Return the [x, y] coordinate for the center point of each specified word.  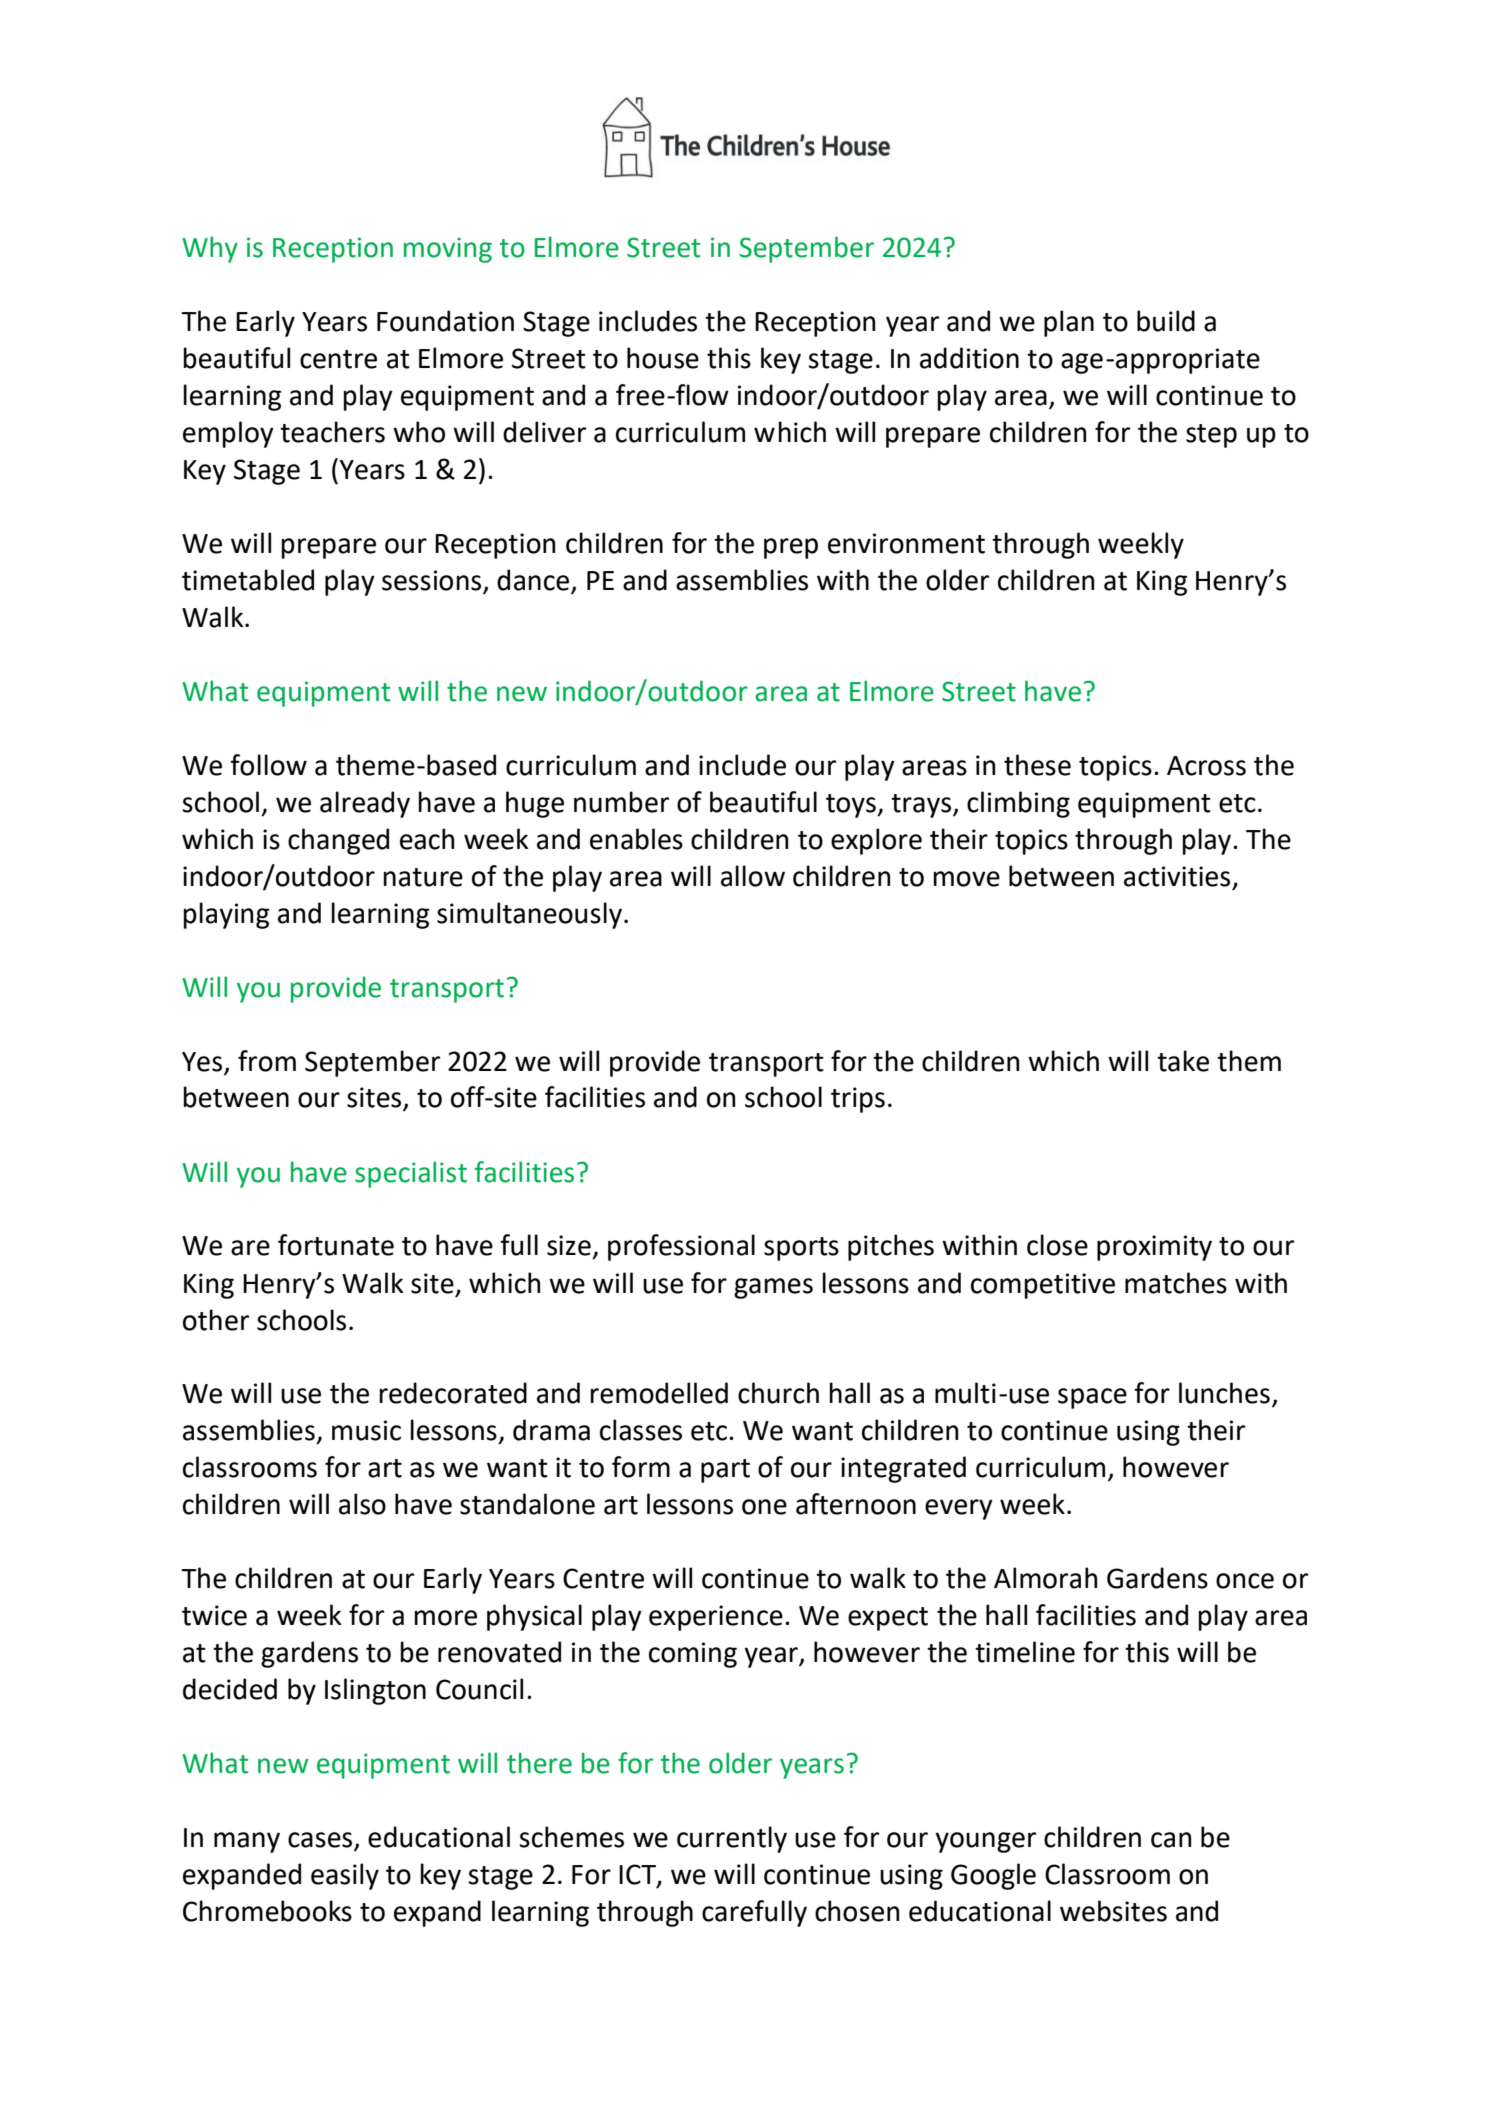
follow [268, 765]
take [1183, 1061]
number [621, 802]
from [267, 1061]
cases [321, 1841]
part [725, 1471]
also [362, 1504]
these [1037, 765]
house [663, 358]
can [1171, 1840]
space [1092, 1398]
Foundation [445, 321]
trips [858, 1100]
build [1166, 321]
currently [732, 1839]
